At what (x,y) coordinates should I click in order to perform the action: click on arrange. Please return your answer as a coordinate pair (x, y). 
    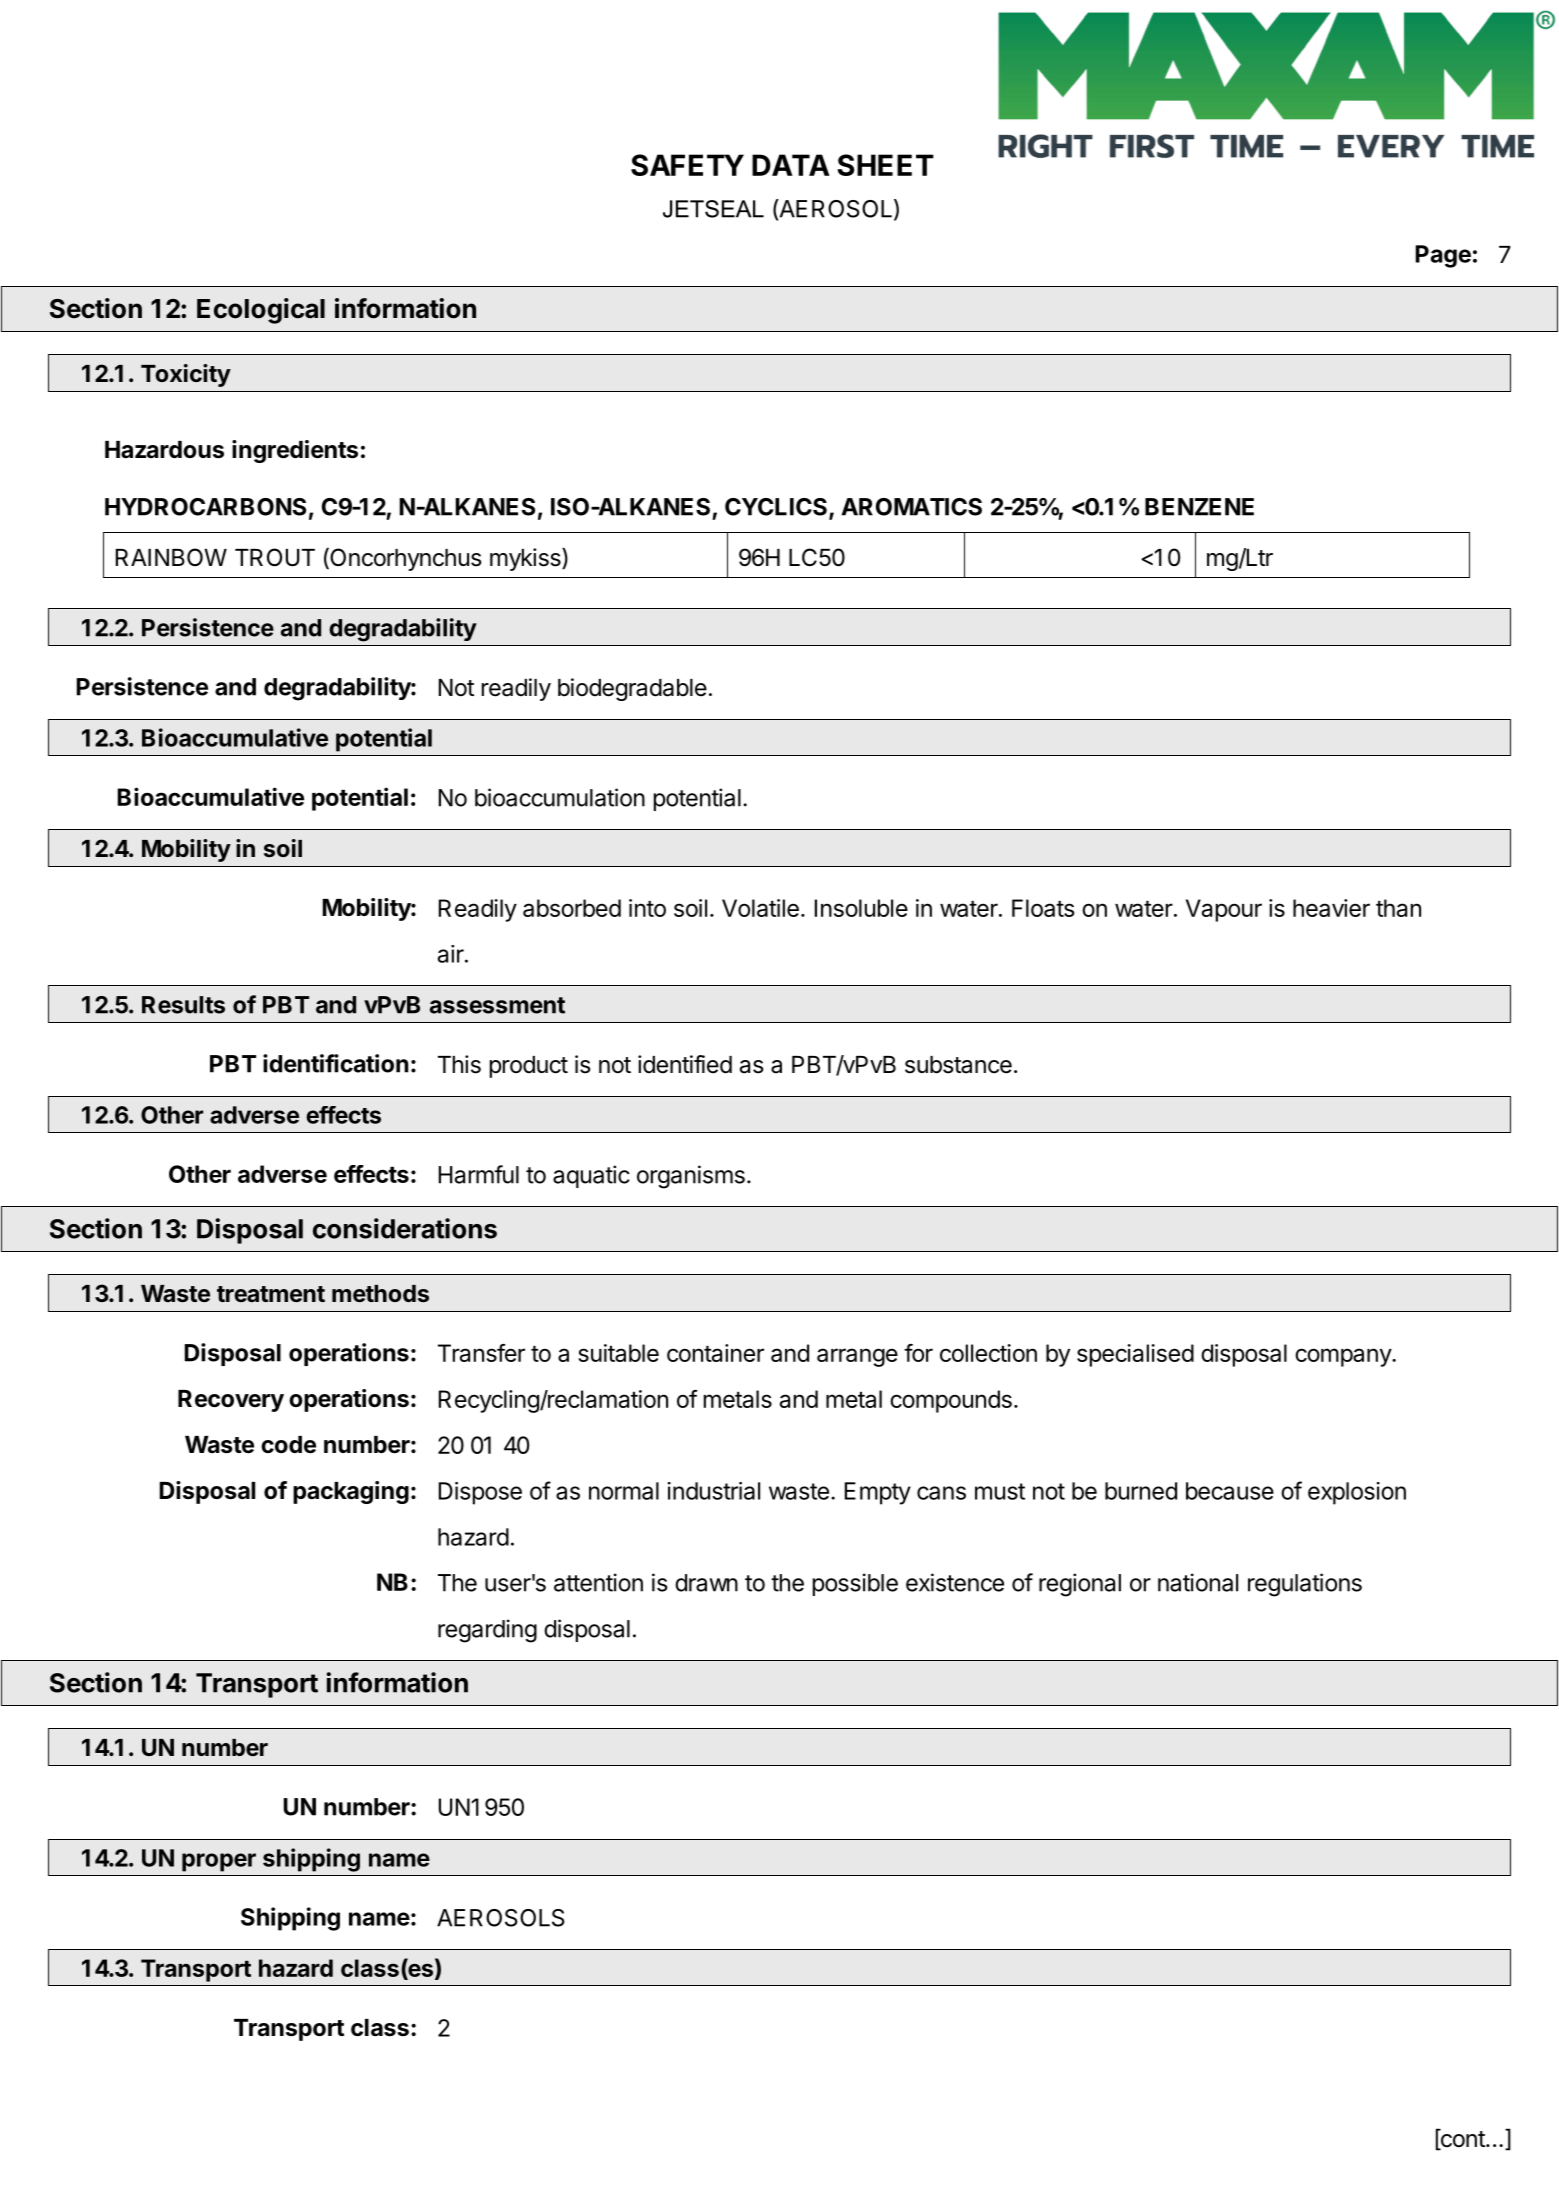
    Looking at the image, I should click on (857, 1357).
